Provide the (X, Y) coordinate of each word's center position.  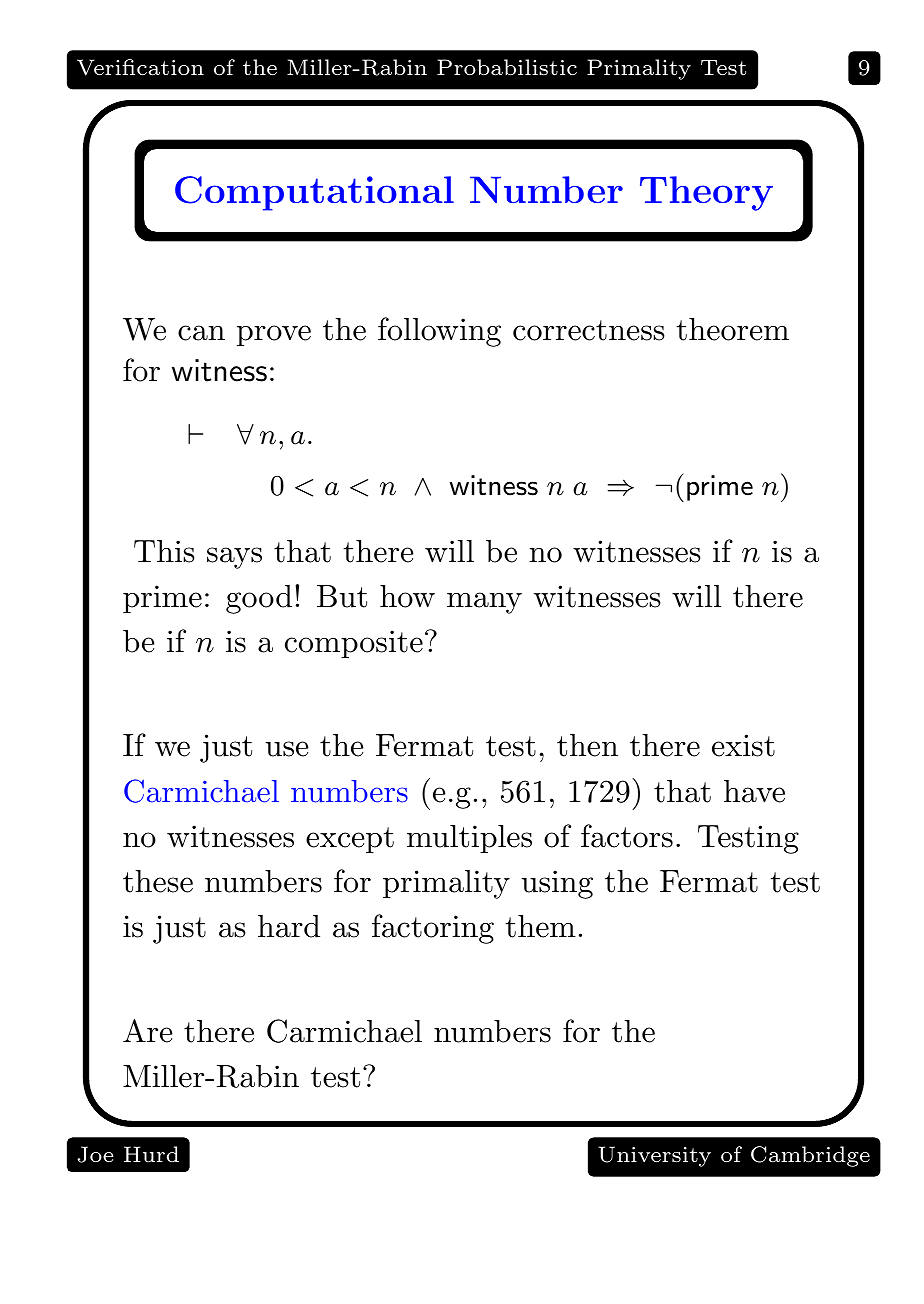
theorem (732, 329)
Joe (95, 1154)
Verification (140, 67)
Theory (706, 193)
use (287, 749)
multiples (469, 839)
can (201, 333)
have (754, 791)
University (654, 1156)
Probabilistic (507, 67)
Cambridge (810, 1156)
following (439, 332)
